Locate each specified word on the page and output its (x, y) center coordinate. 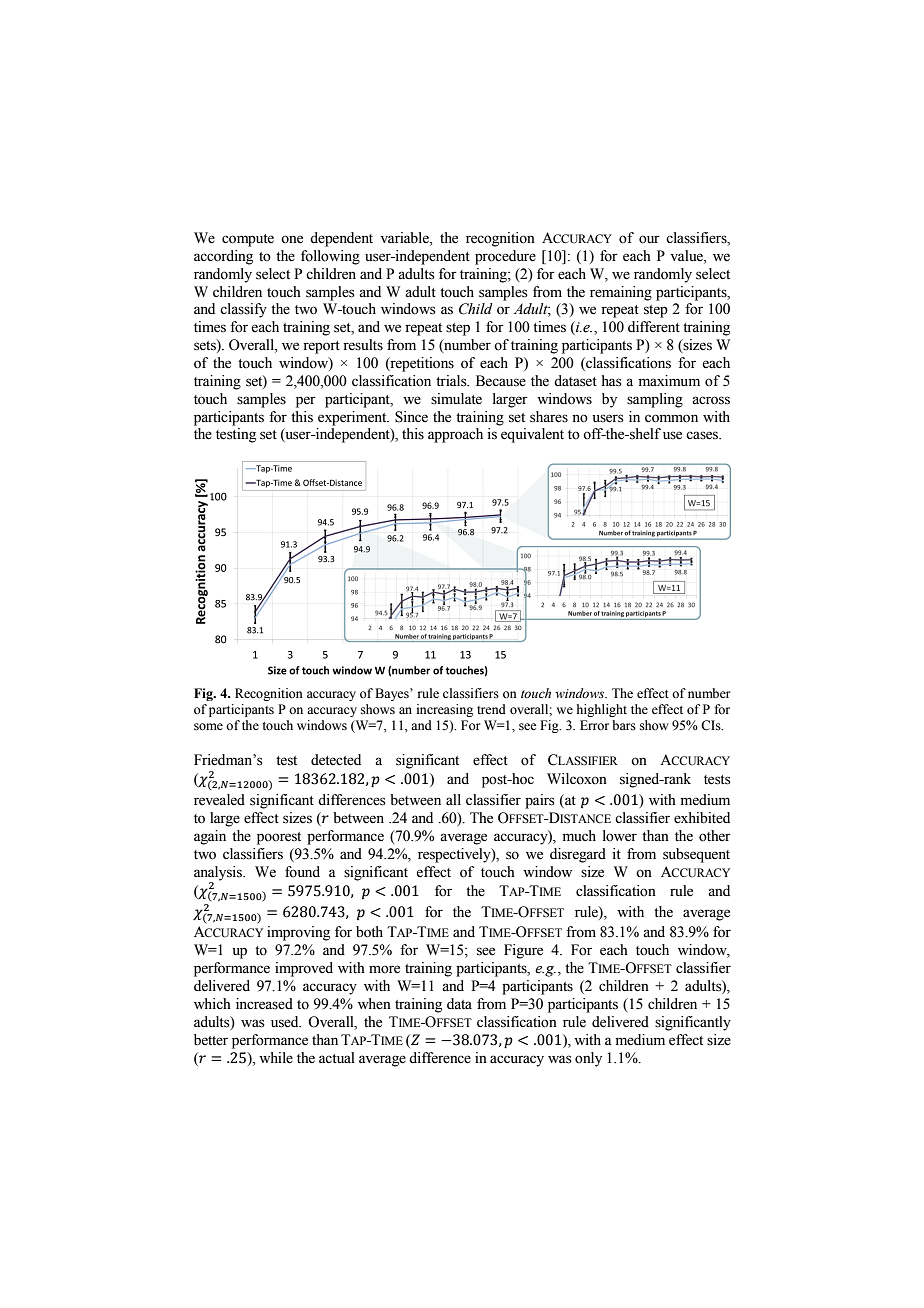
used (286, 1022)
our (649, 239)
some (208, 727)
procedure (505, 257)
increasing (445, 710)
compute (248, 240)
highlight (602, 710)
